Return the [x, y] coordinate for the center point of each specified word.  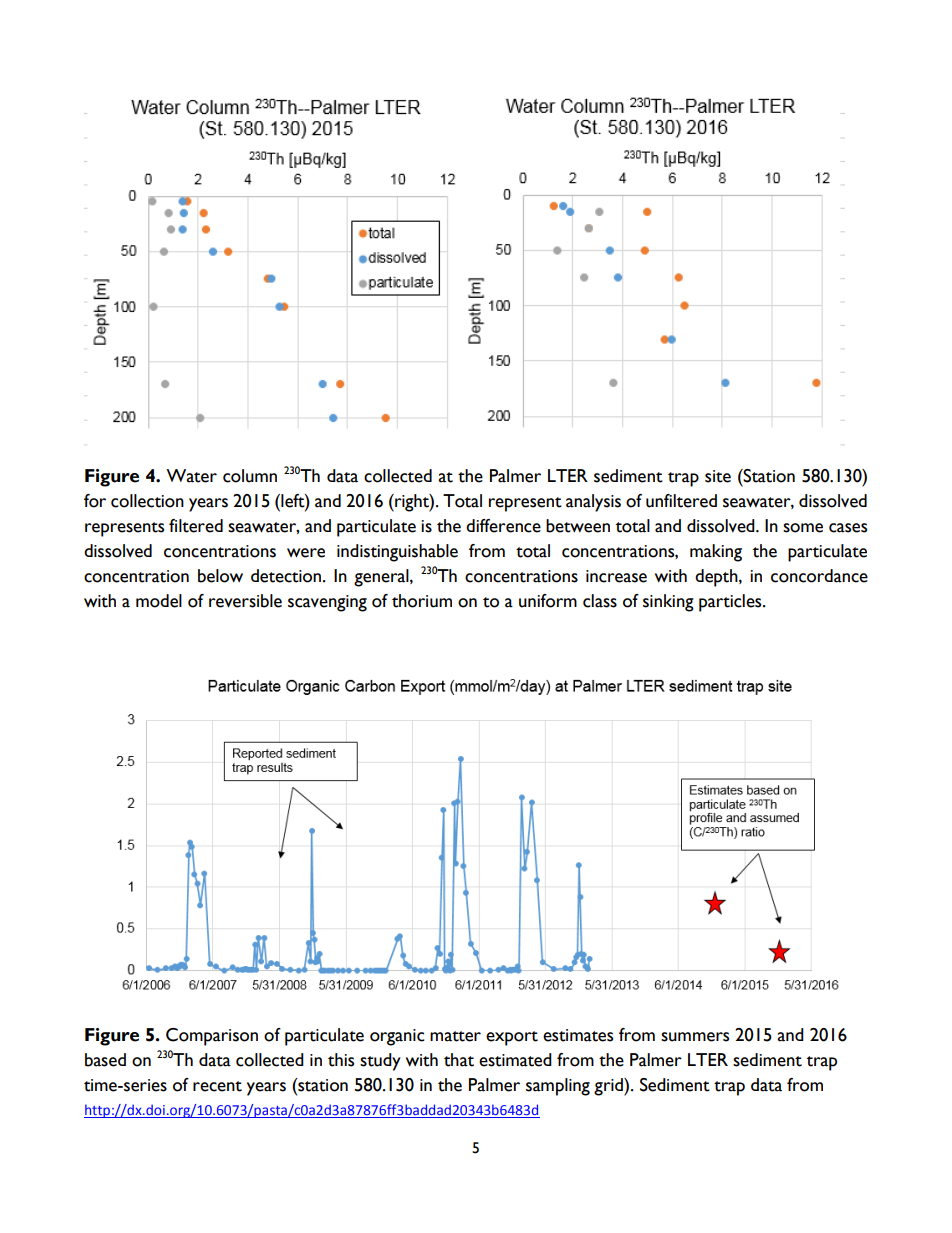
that [459, 1060]
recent [217, 1086]
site [718, 476]
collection [147, 501]
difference [503, 526]
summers [695, 1037]
